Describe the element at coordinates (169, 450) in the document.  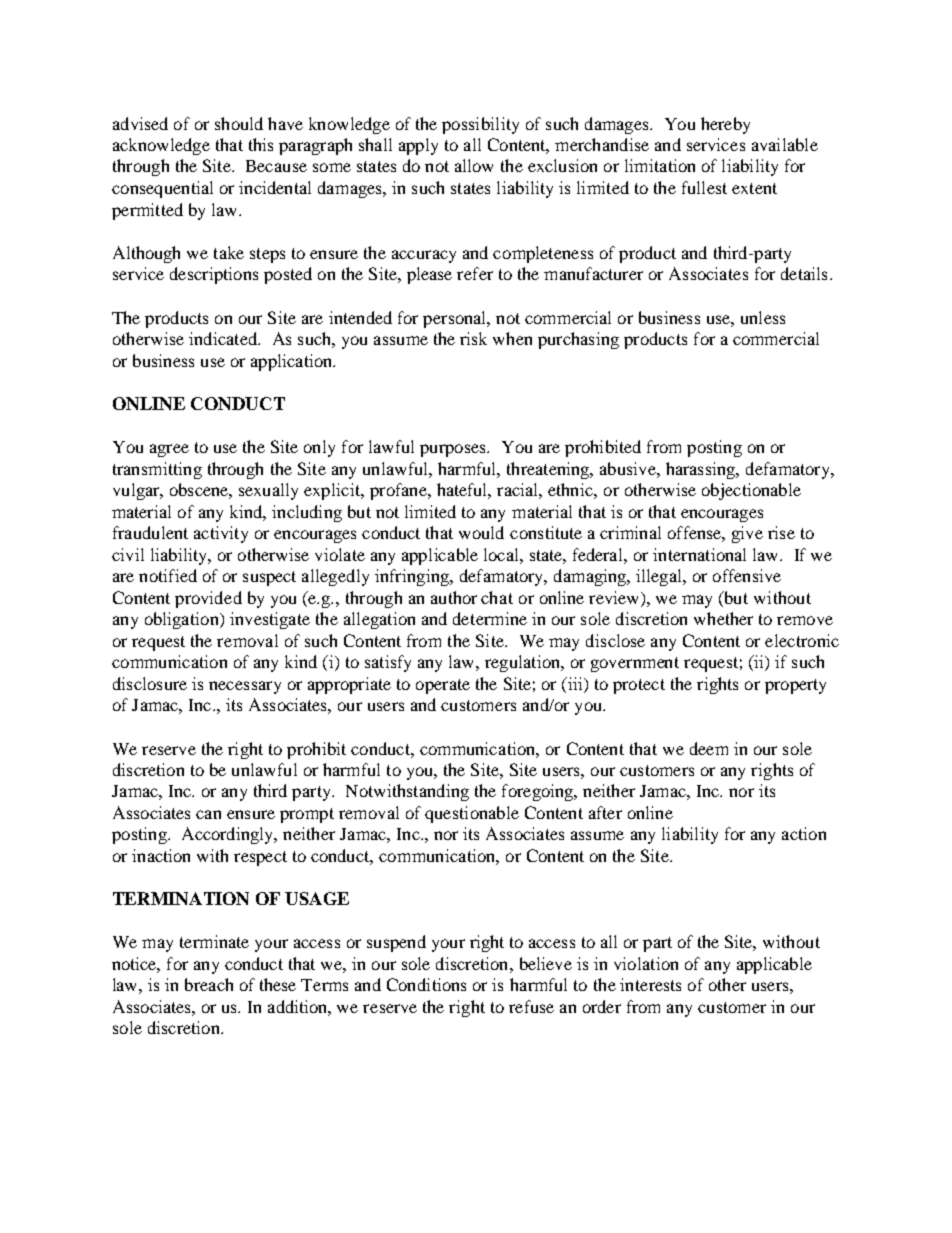
I see `agree` at that location.
